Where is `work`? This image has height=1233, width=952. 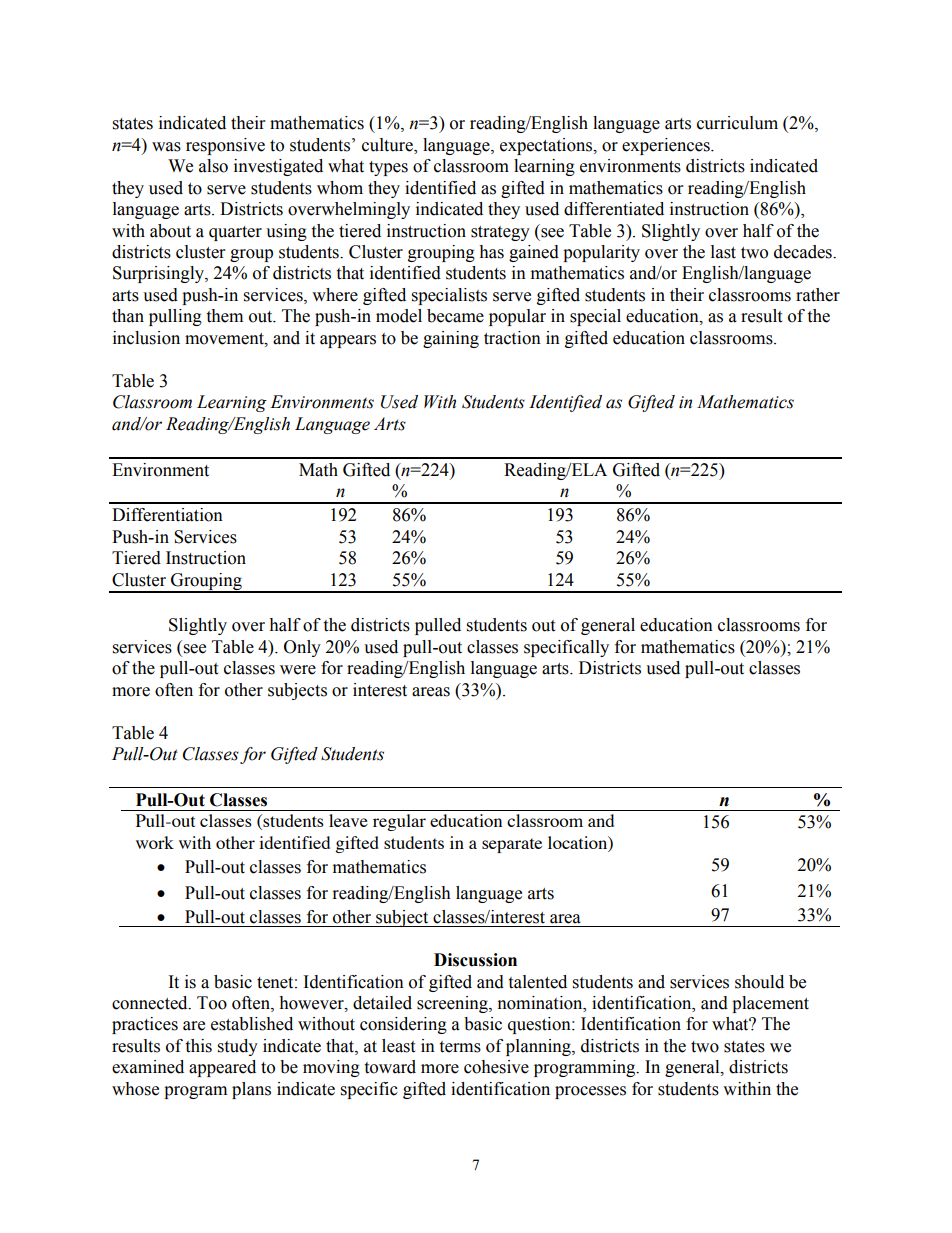
work is located at coordinates (155, 842).
